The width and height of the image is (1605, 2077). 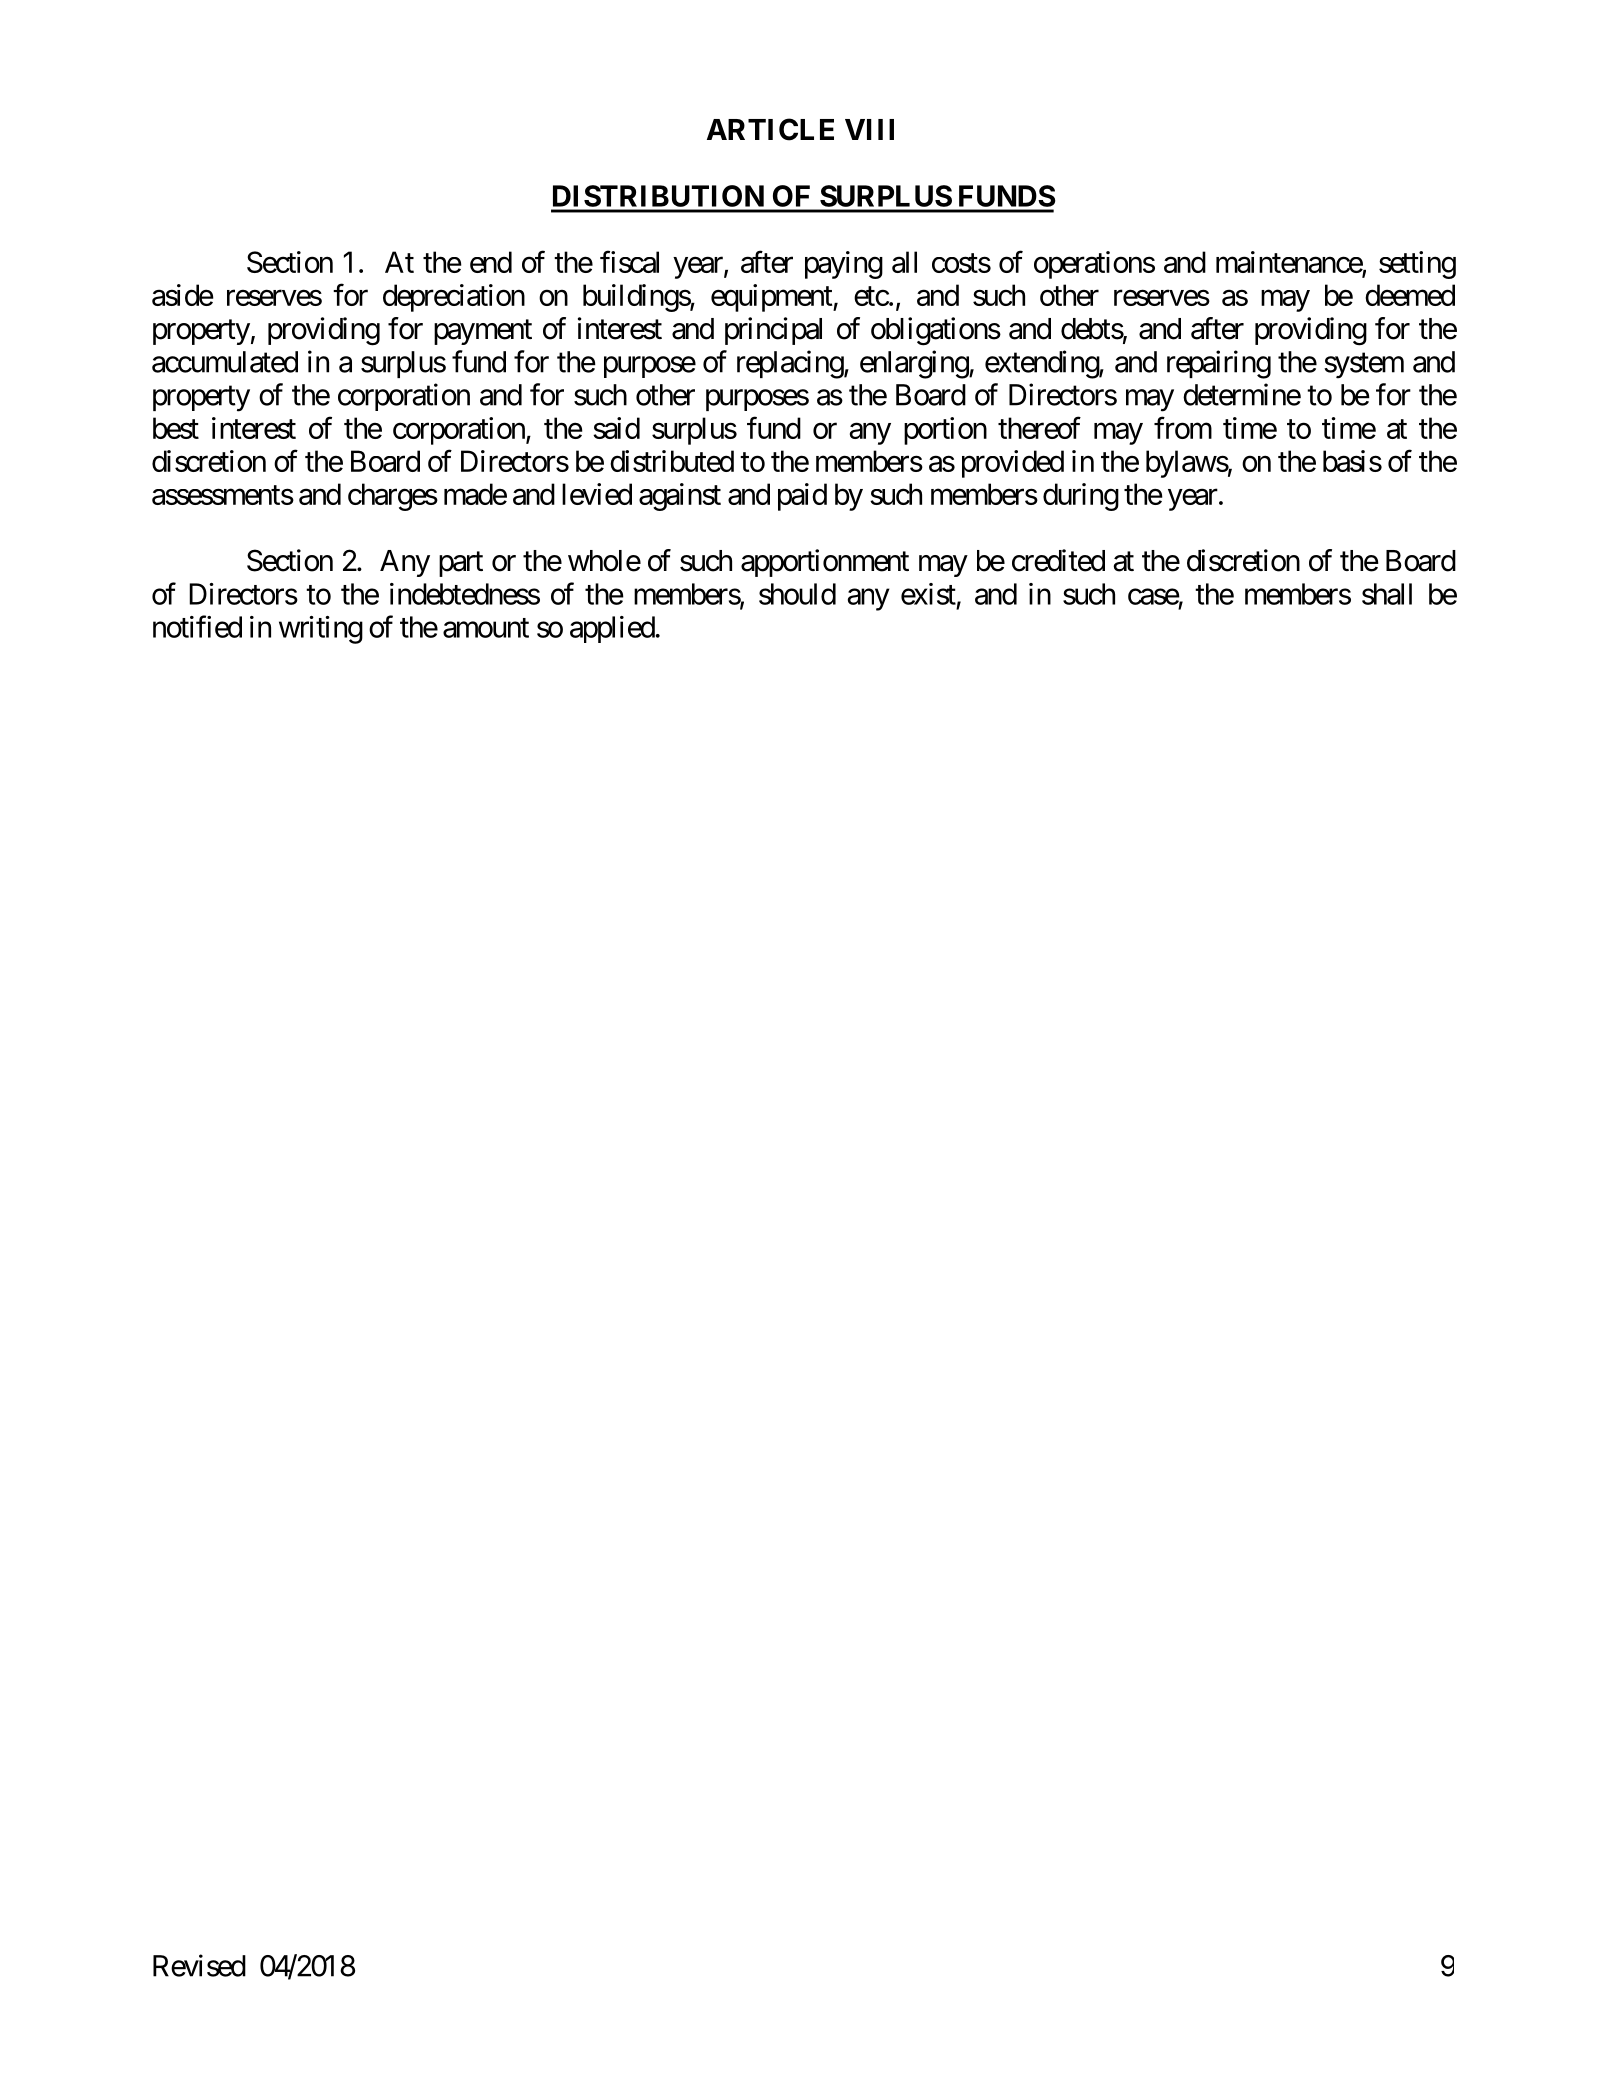 I want to click on system, so click(x=1364, y=366).
